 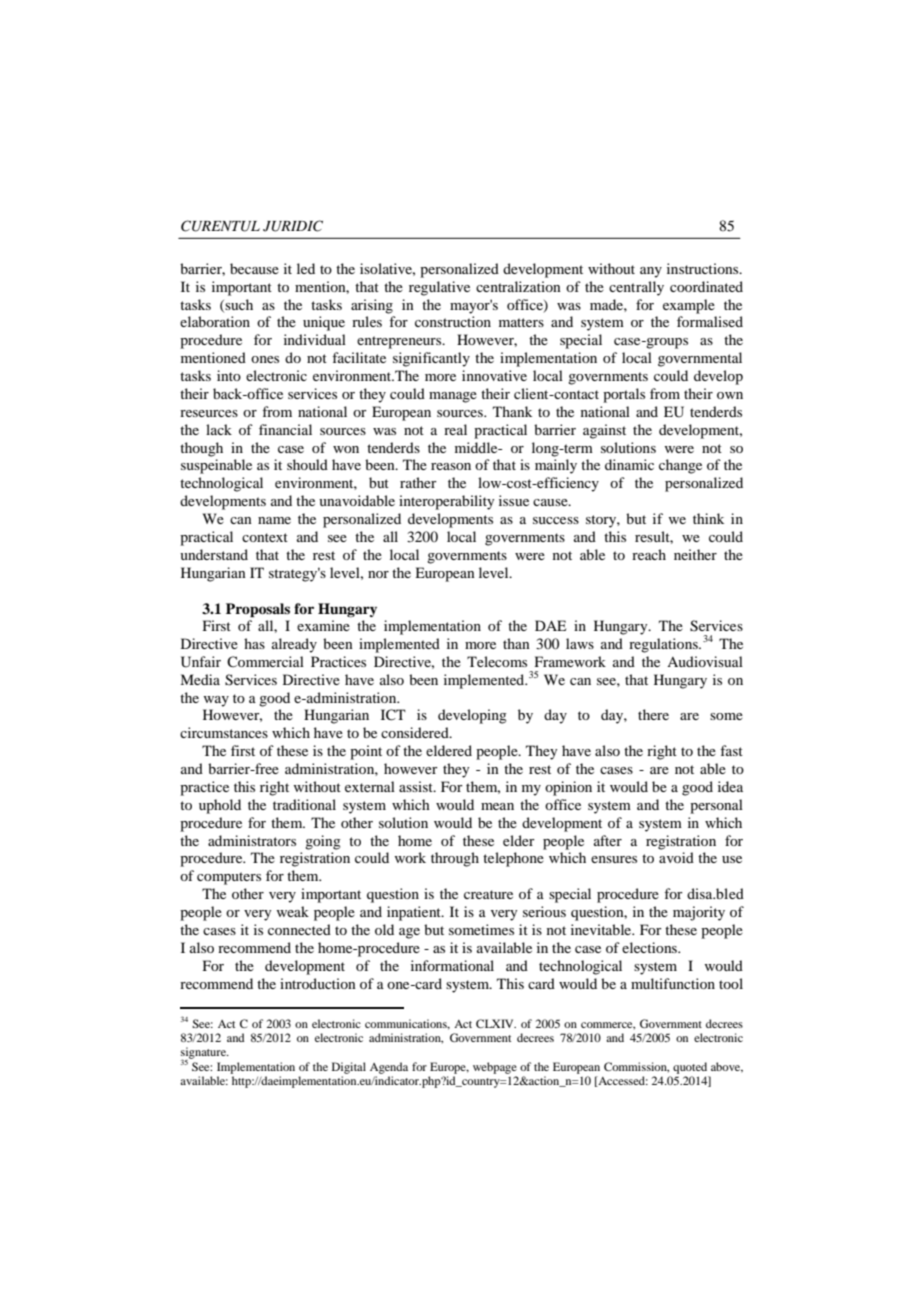 I want to click on Commercial, so click(x=265, y=661).
